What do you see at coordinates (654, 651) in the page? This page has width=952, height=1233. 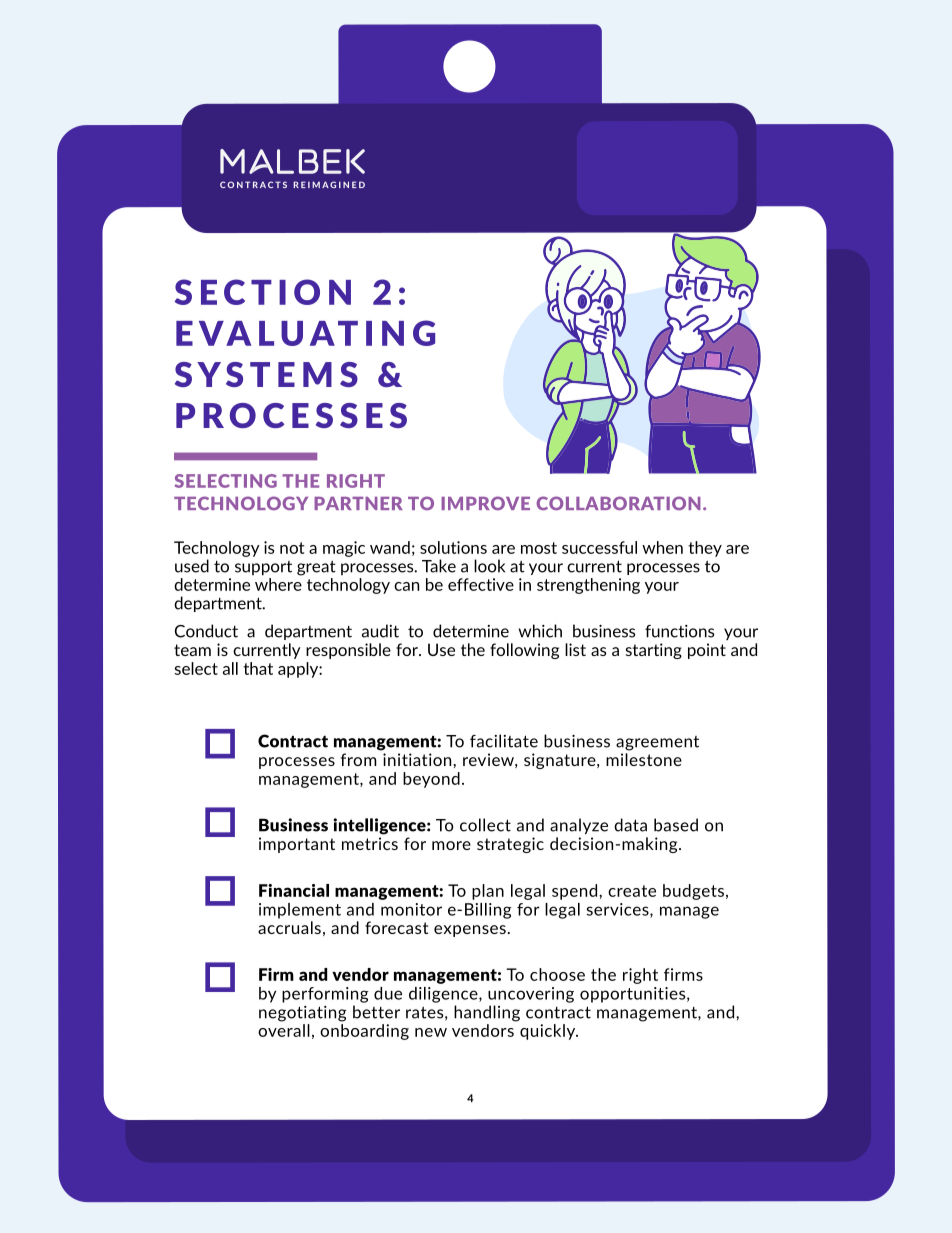 I see `starting` at bounding box center [654, 651].
